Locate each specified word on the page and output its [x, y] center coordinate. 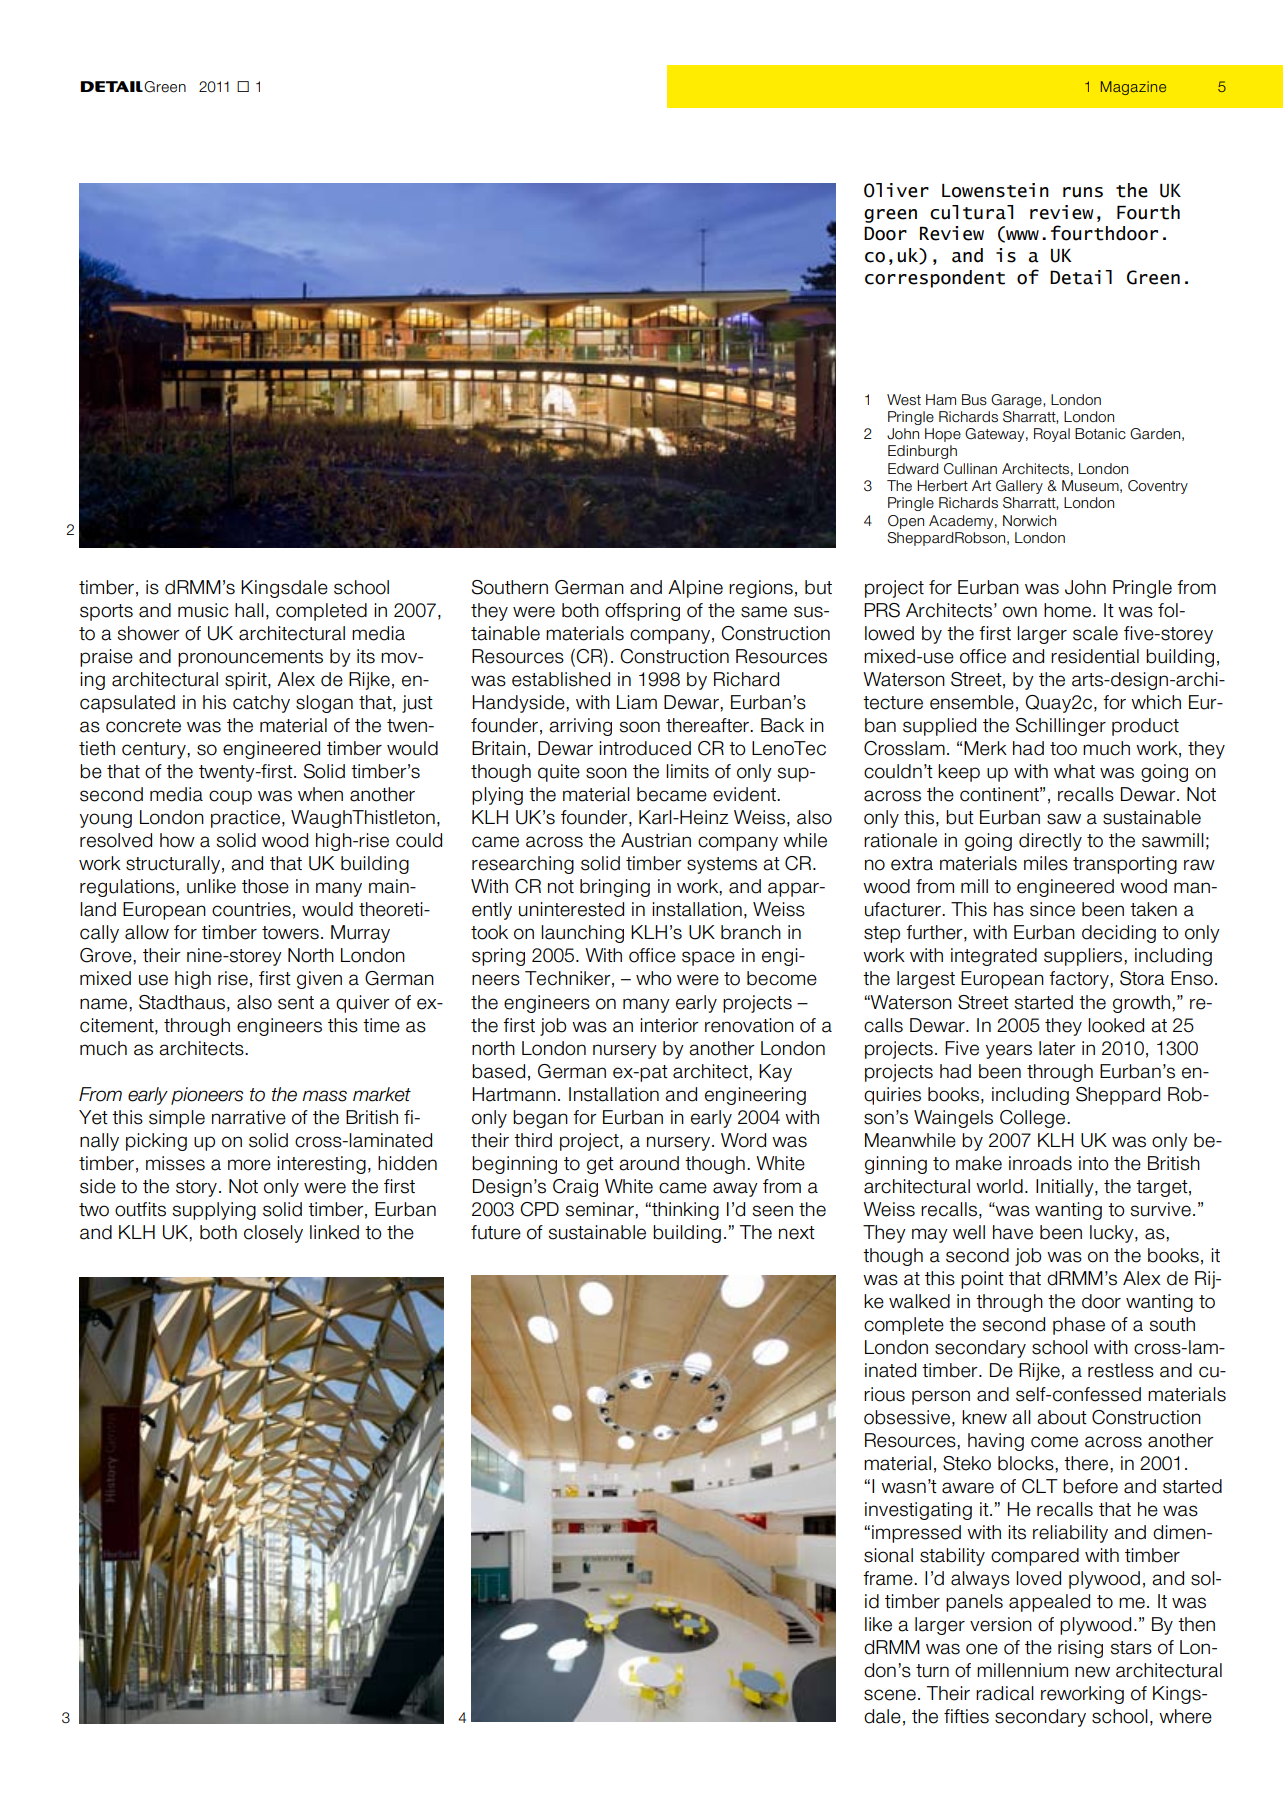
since [1052, 909]
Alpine [695, 589]
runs [1083, 192]
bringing [615, 888]
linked [334, 1232]
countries [251, 909]
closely [273, 1234]
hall [249, 610]
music [203, 610]
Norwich [1029, 521]
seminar [600, 1209]
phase [1079, 1326]
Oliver [896, 190]
